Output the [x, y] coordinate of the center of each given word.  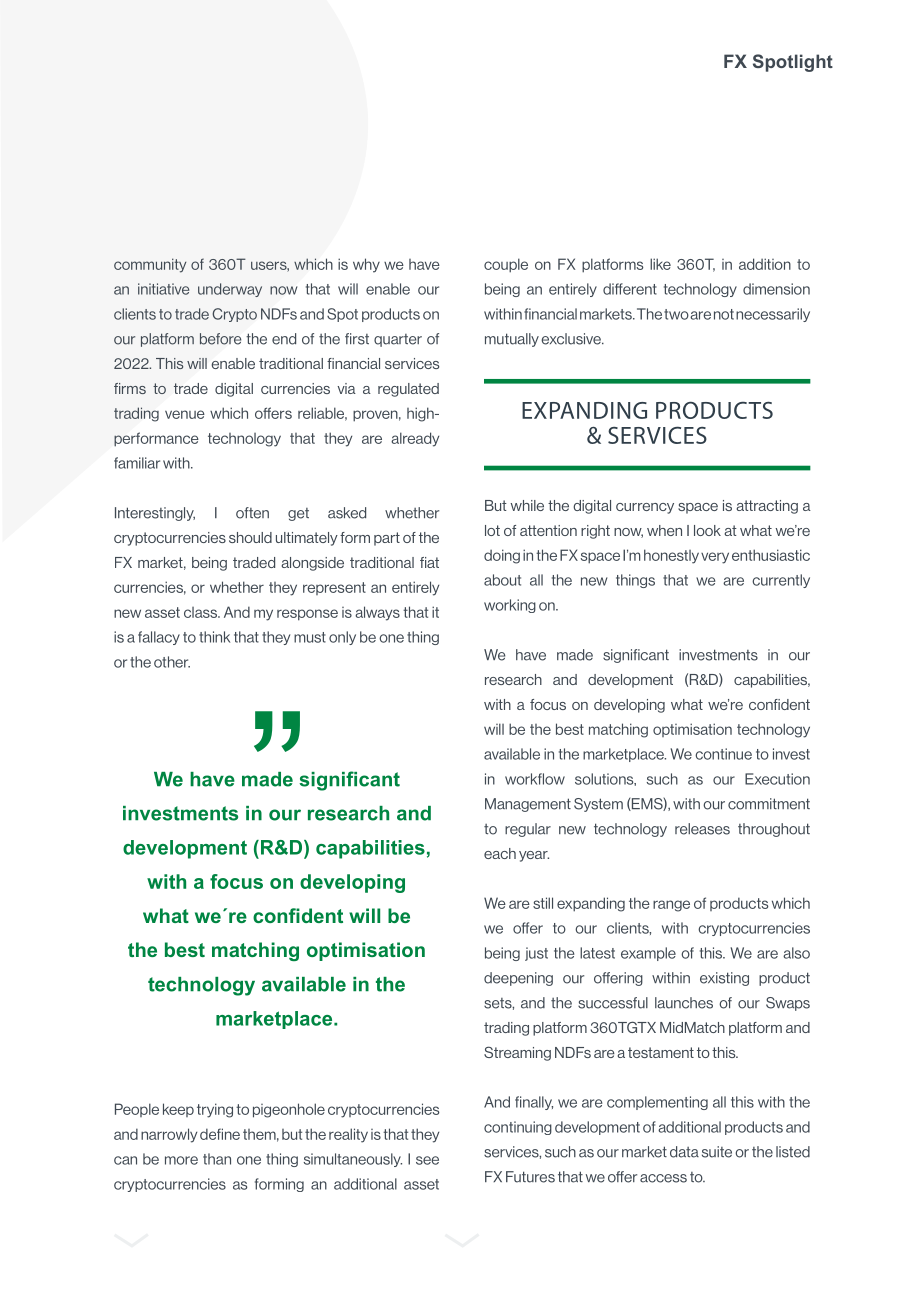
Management [528, 805]
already [415, 439]
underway [230, 290]
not [724, 314]
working [510, 606]
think [214, 637]
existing [724, 979]
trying [215, 1110]
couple [506, 265]
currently [781, 581]
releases [702, 829]
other [172, 662]
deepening [518, 979]
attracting [767, 507]
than [217, 1159]
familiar [137, 463]
